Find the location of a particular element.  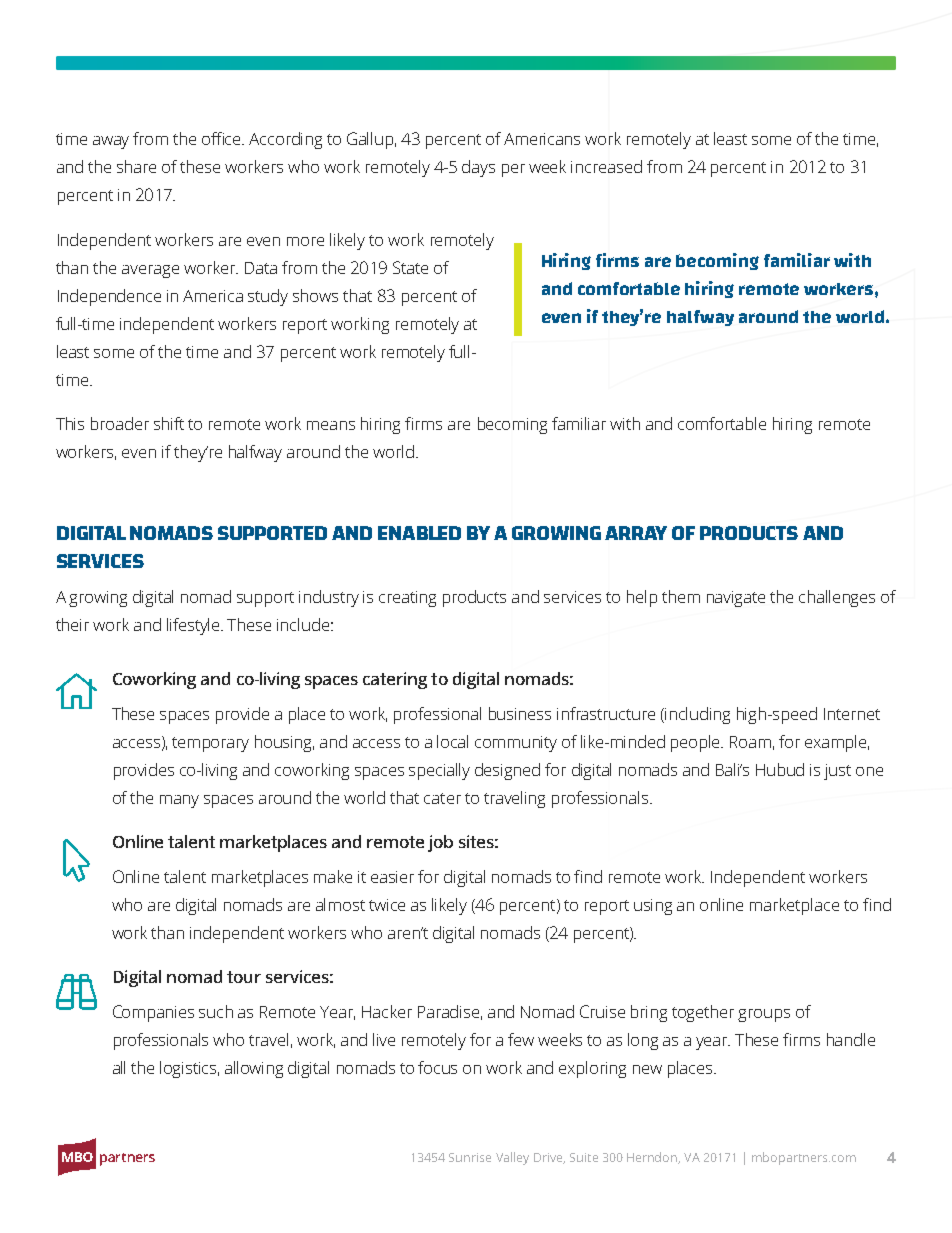

increased is located at coordinates (606, 166).
